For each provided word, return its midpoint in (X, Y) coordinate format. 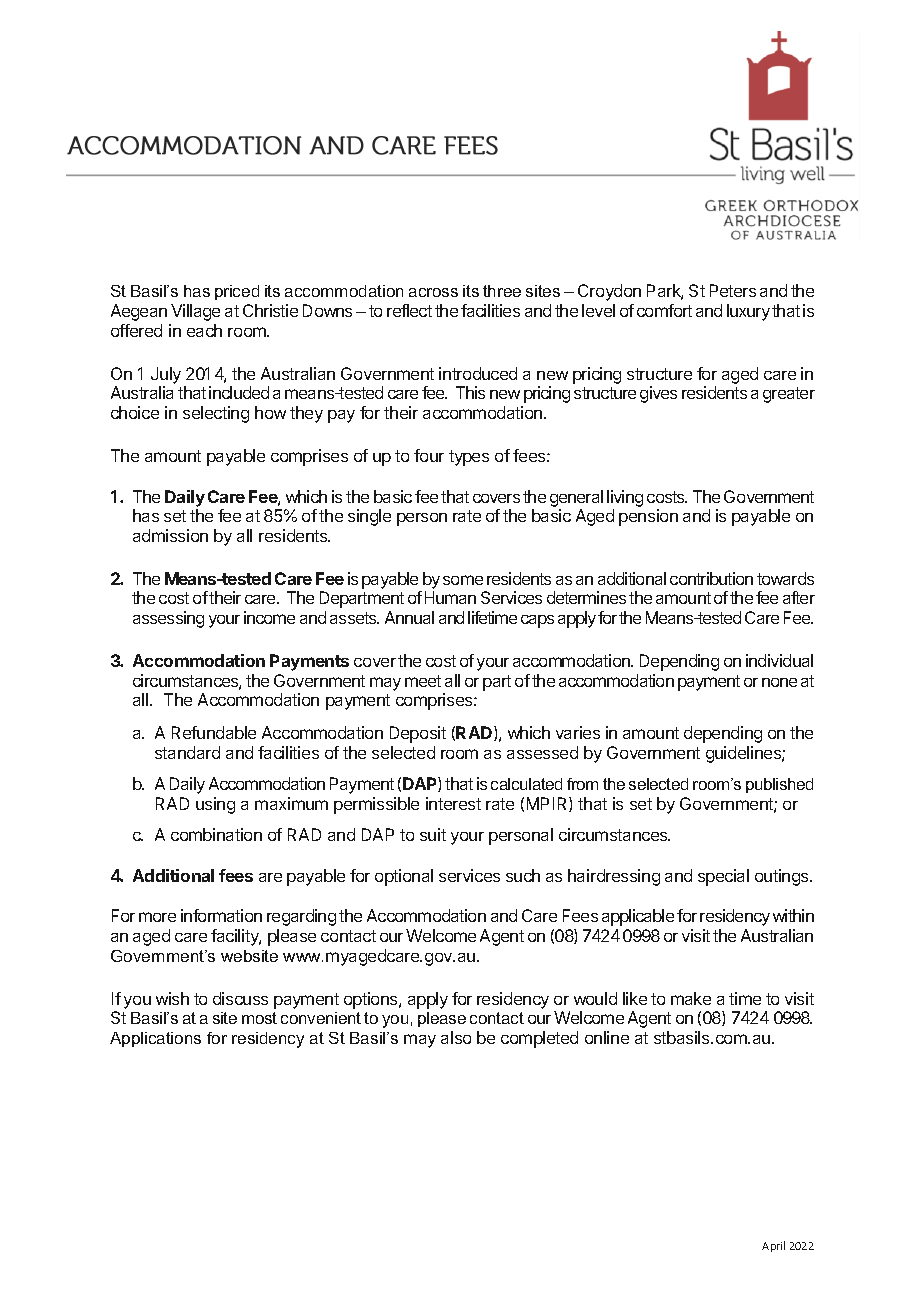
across (433, 292)
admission (170, 535)
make (691, 998)
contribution (711, 578)
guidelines (744, 754)
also (456, 1037)
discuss (240, 998)
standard (187, 752)
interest (453, 803)
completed (539, 1039)
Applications (155, 1039)
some (463, 580)
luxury (748, 312)
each (204, 330)
